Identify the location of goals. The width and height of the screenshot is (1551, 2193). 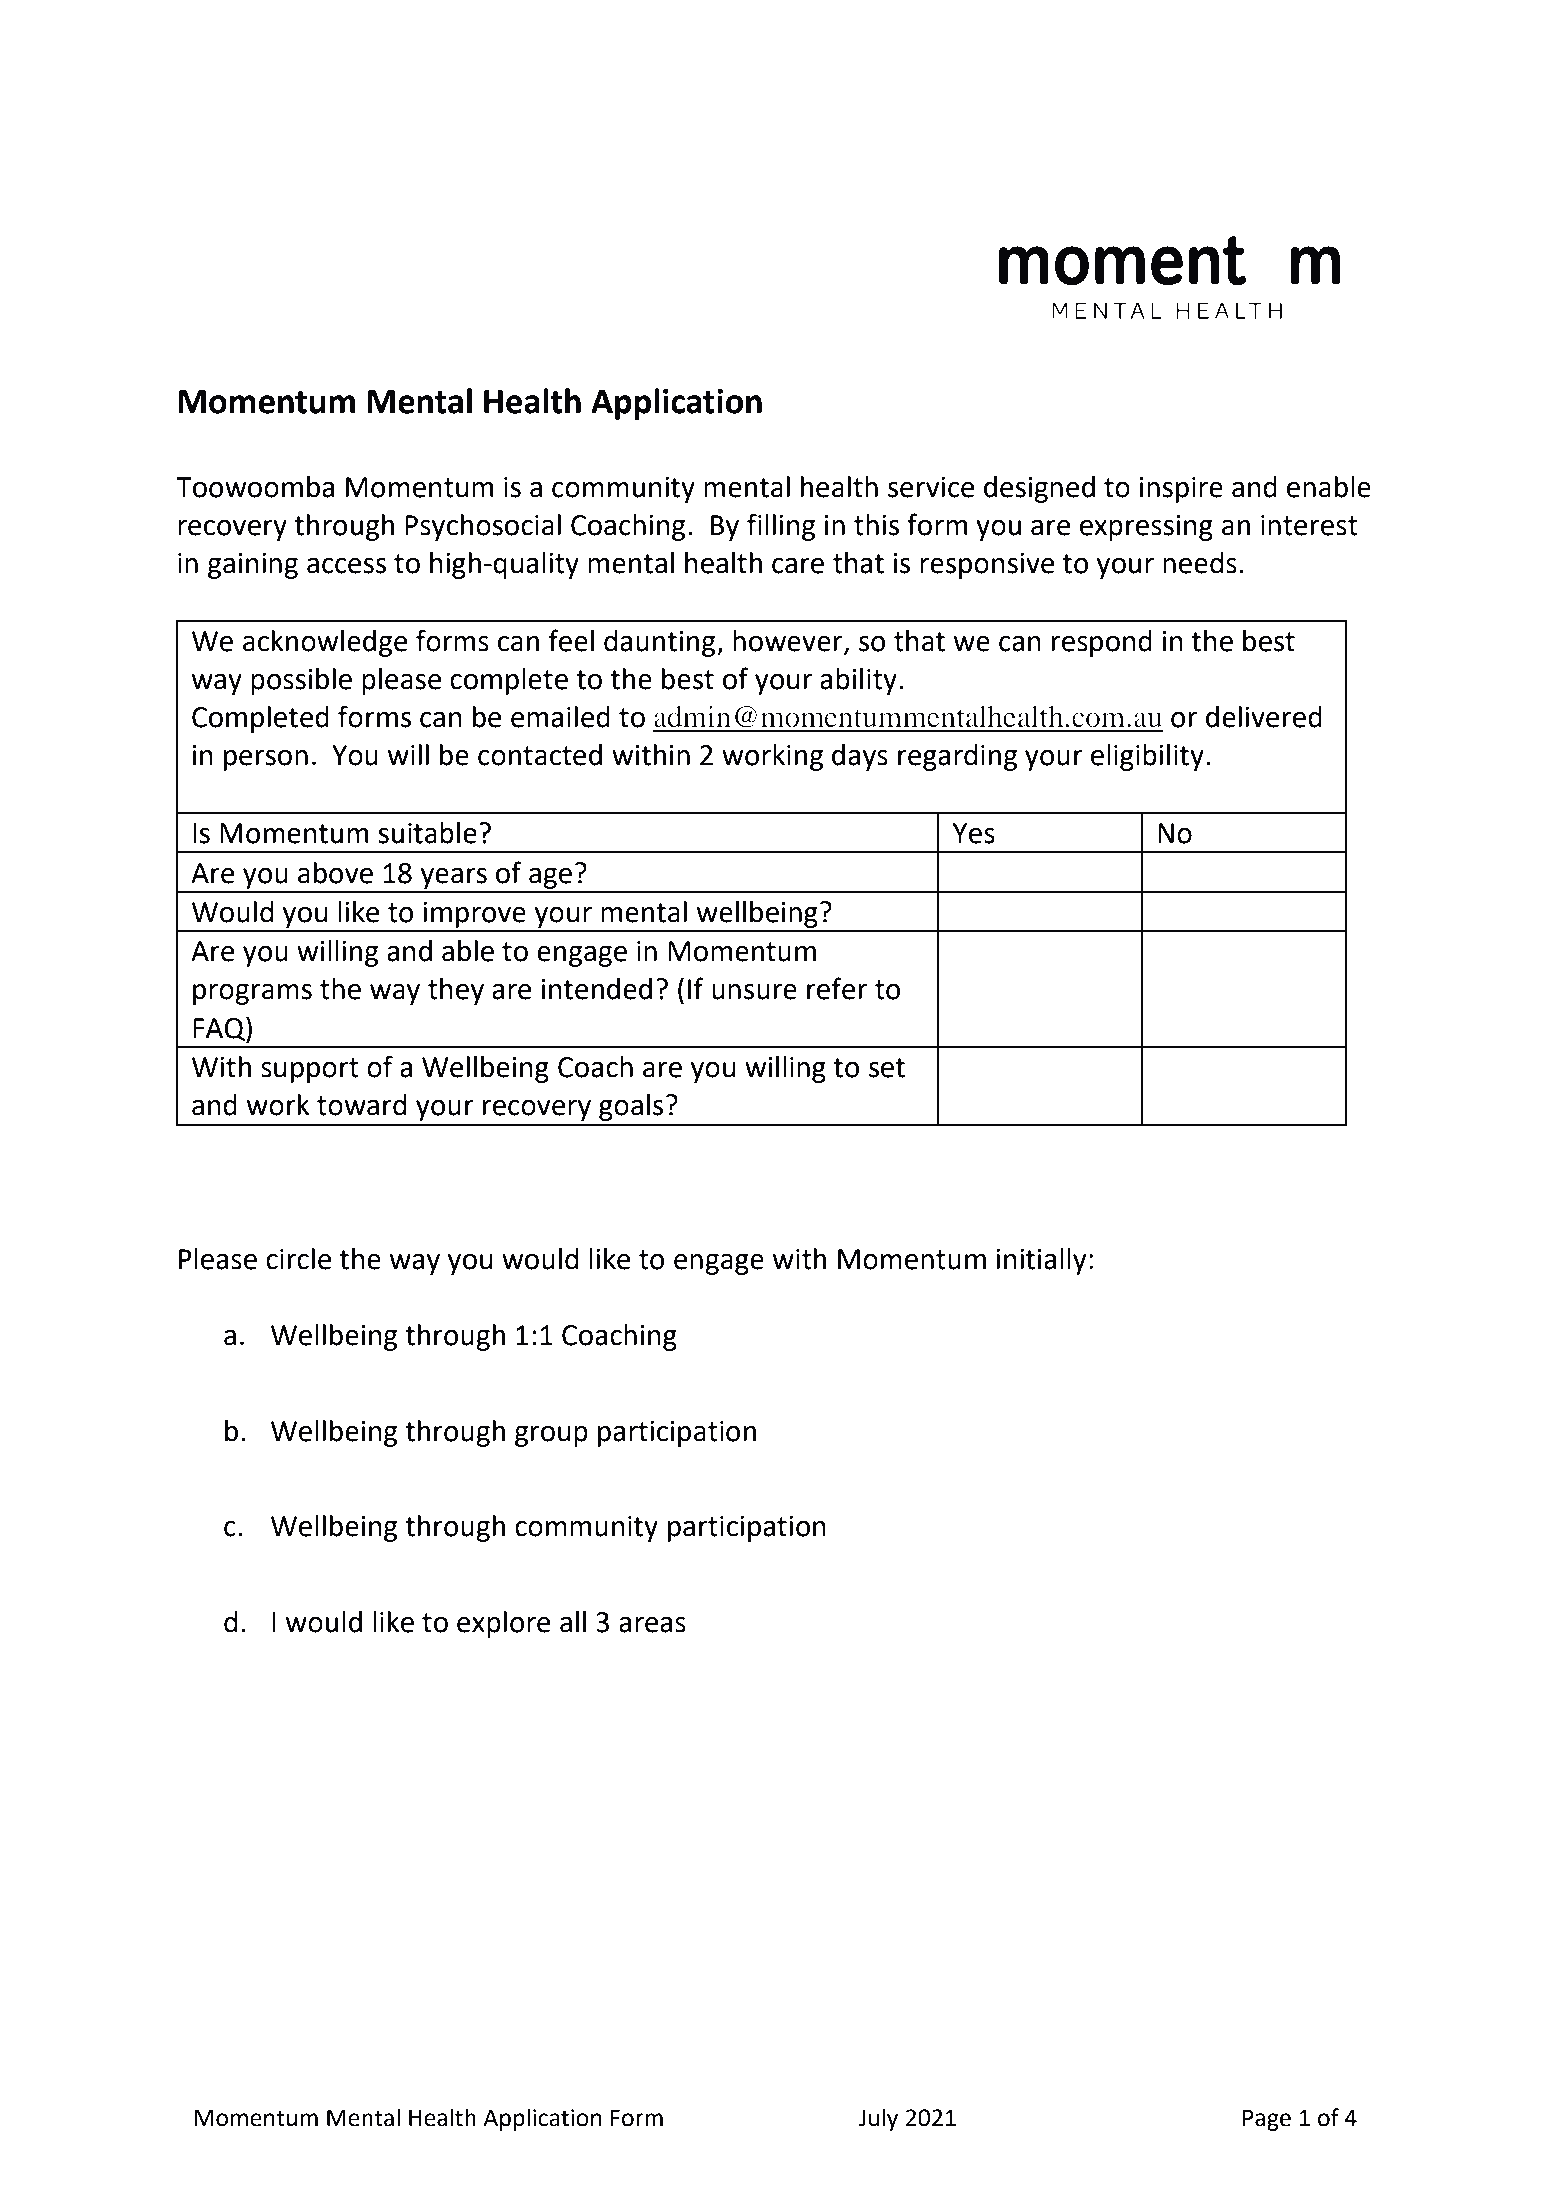
(631, 1107).
